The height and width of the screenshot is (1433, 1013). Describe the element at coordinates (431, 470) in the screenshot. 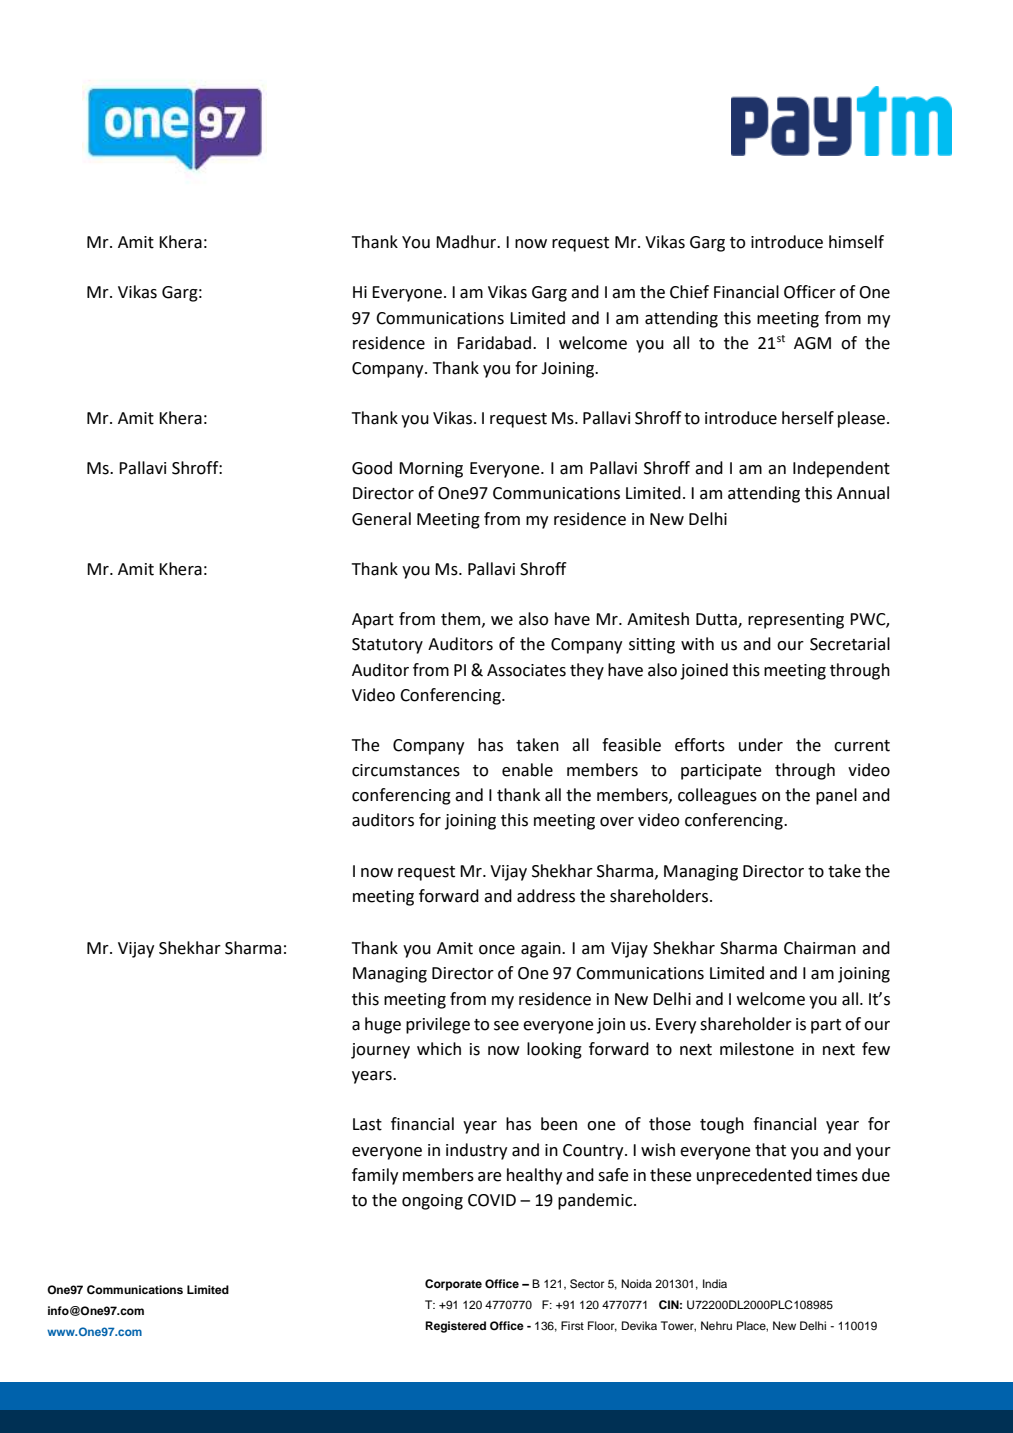

I see `Morning` at that location.
